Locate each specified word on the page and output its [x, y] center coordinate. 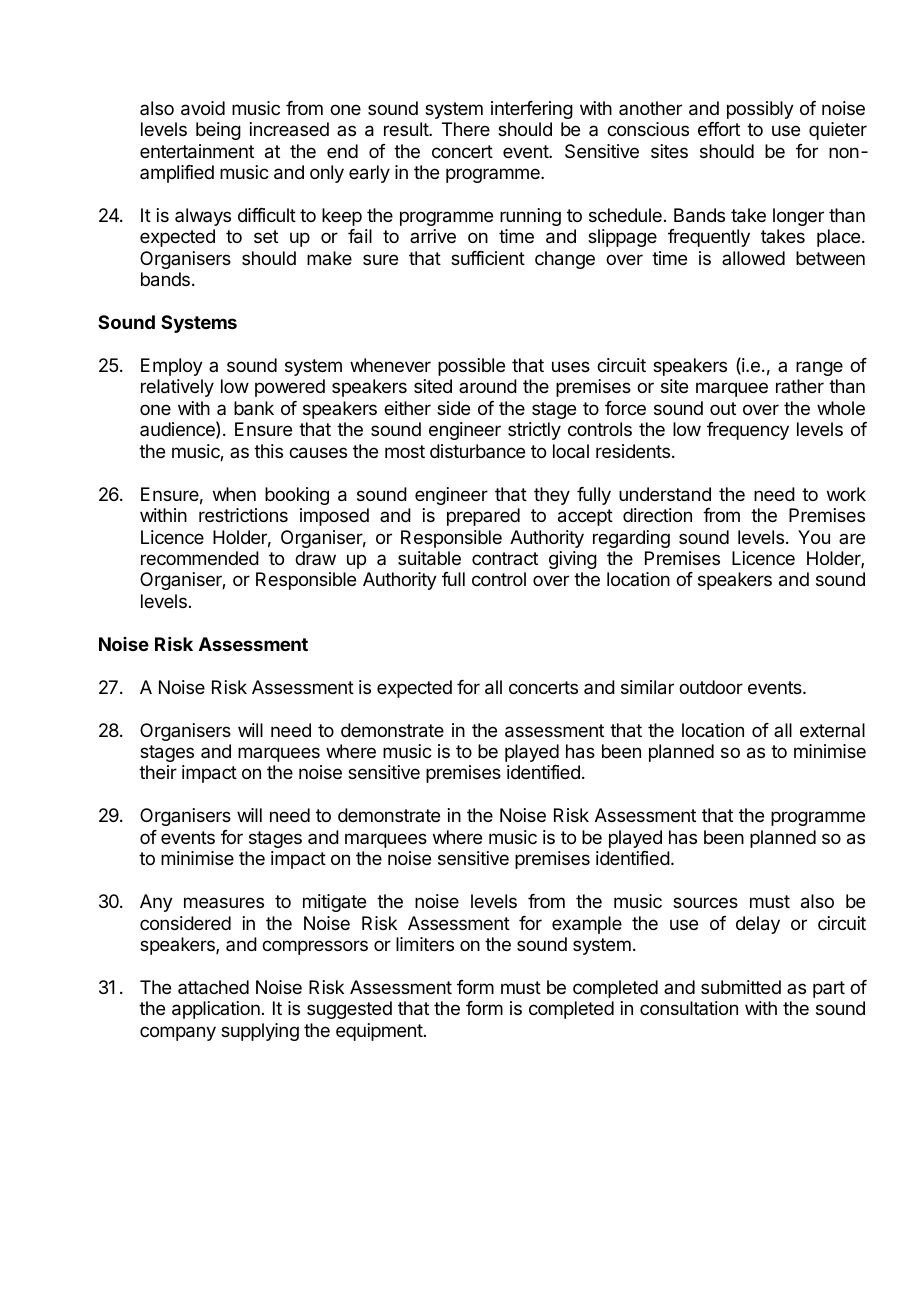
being [218, 131]
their [158, 772]
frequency [748, 431]
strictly [534, 431]
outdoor [711, 687]
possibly [760, 110]
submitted [741, 987]
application [216, 1010]
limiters [425, 944]
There [466, 129]
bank [254, 408]
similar [647, 687]
